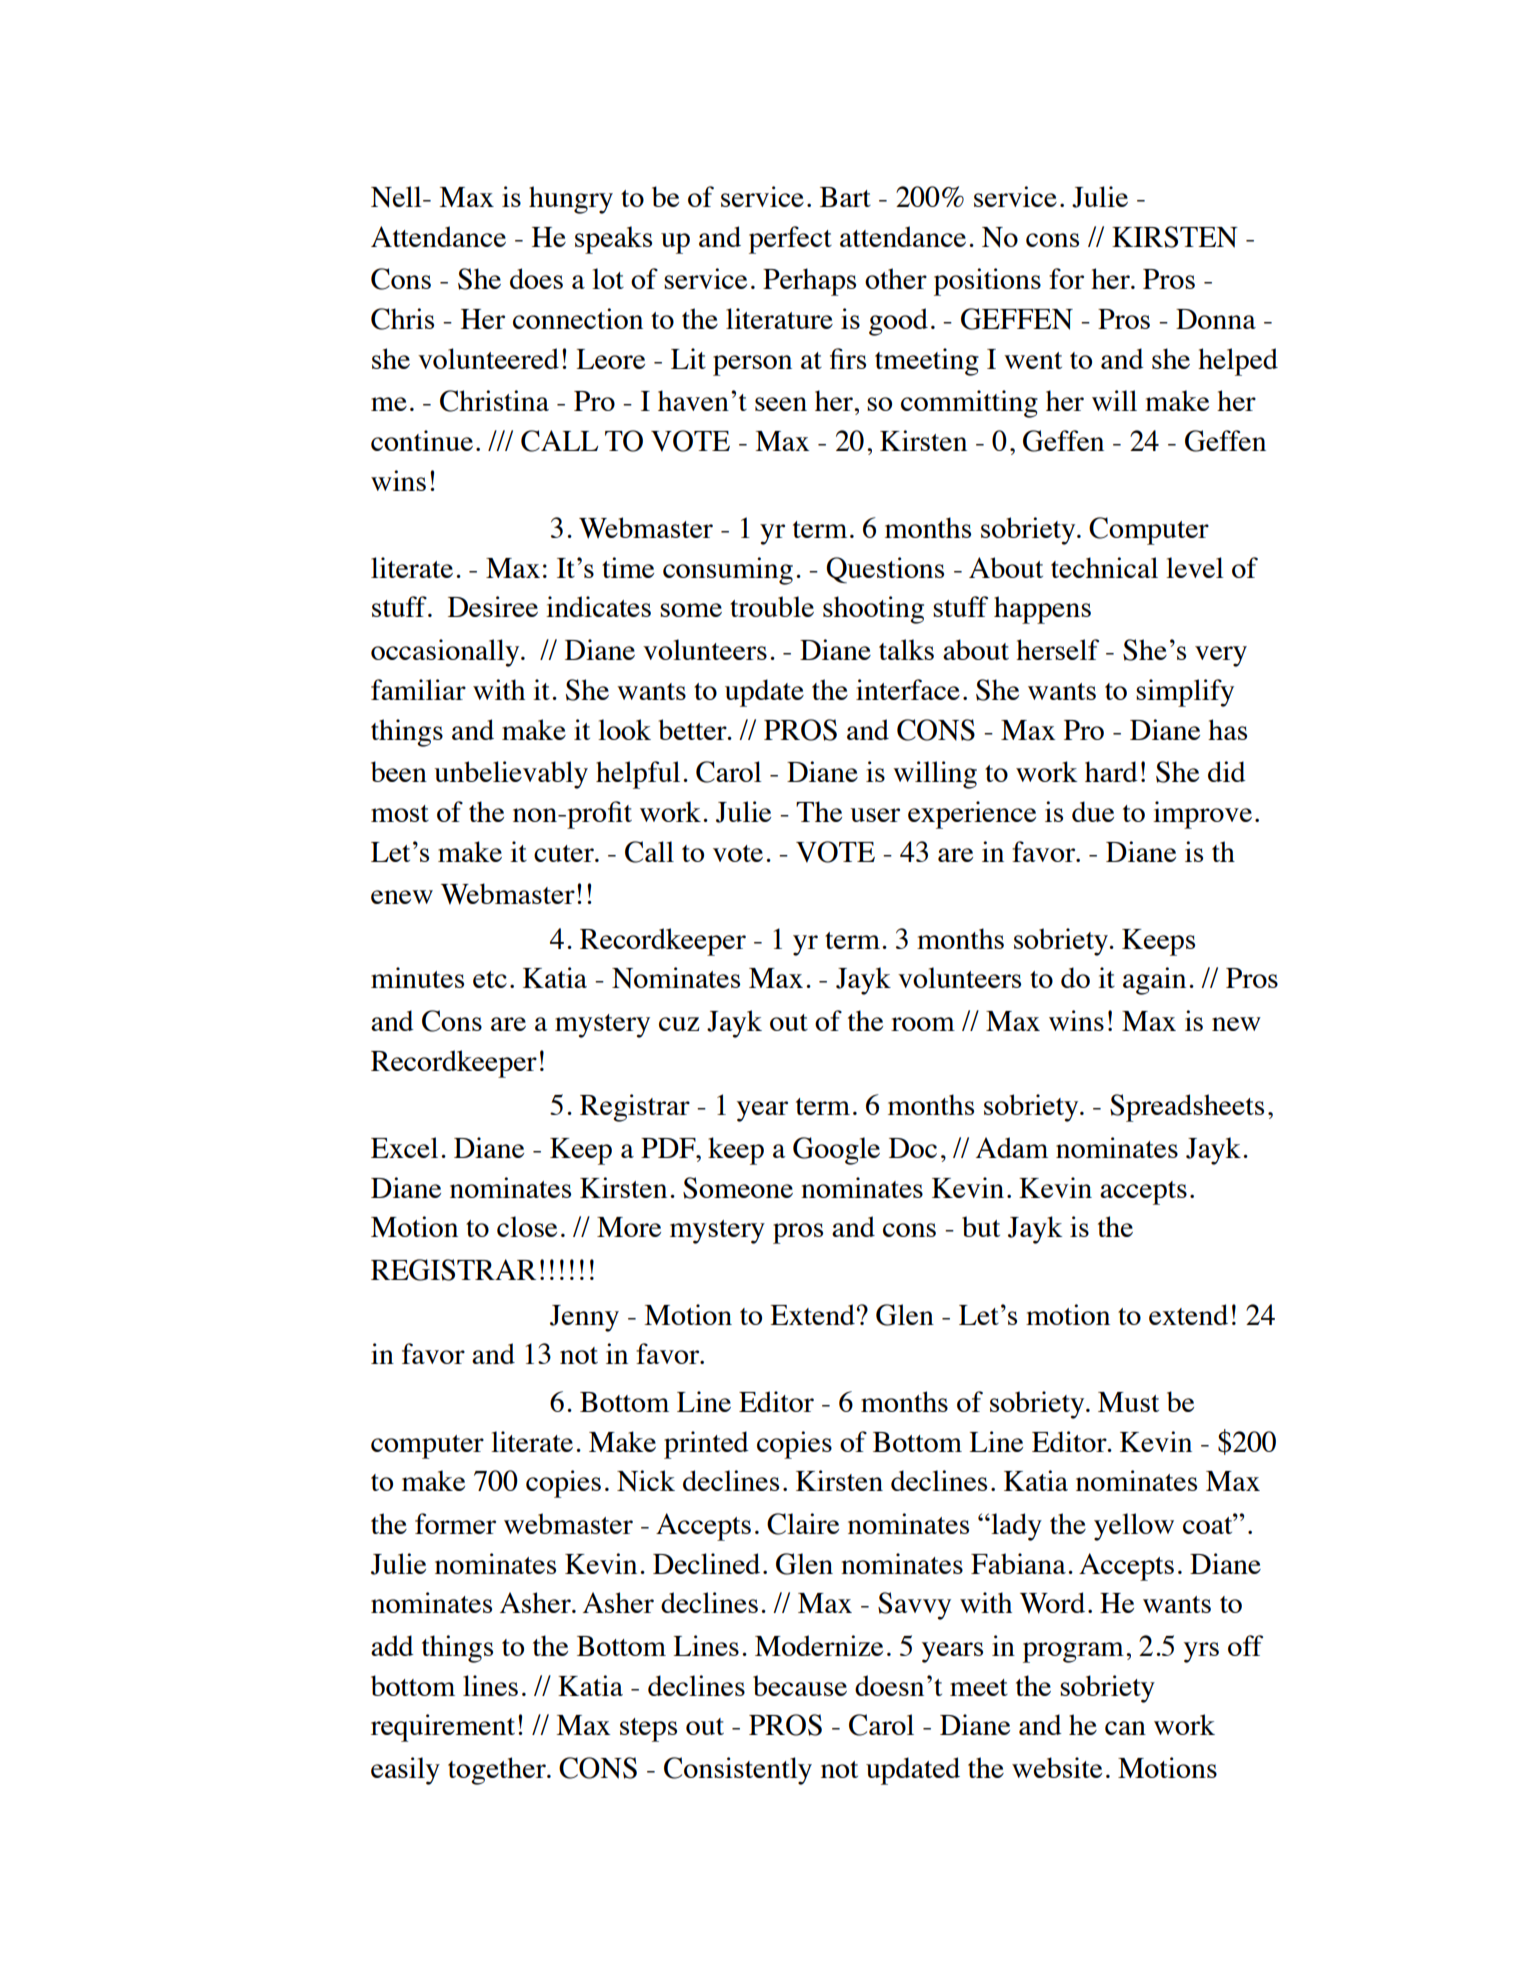 The height and width of the screenshot is (1972, 1523). I want to click on Must, so click(1128, 1402).
